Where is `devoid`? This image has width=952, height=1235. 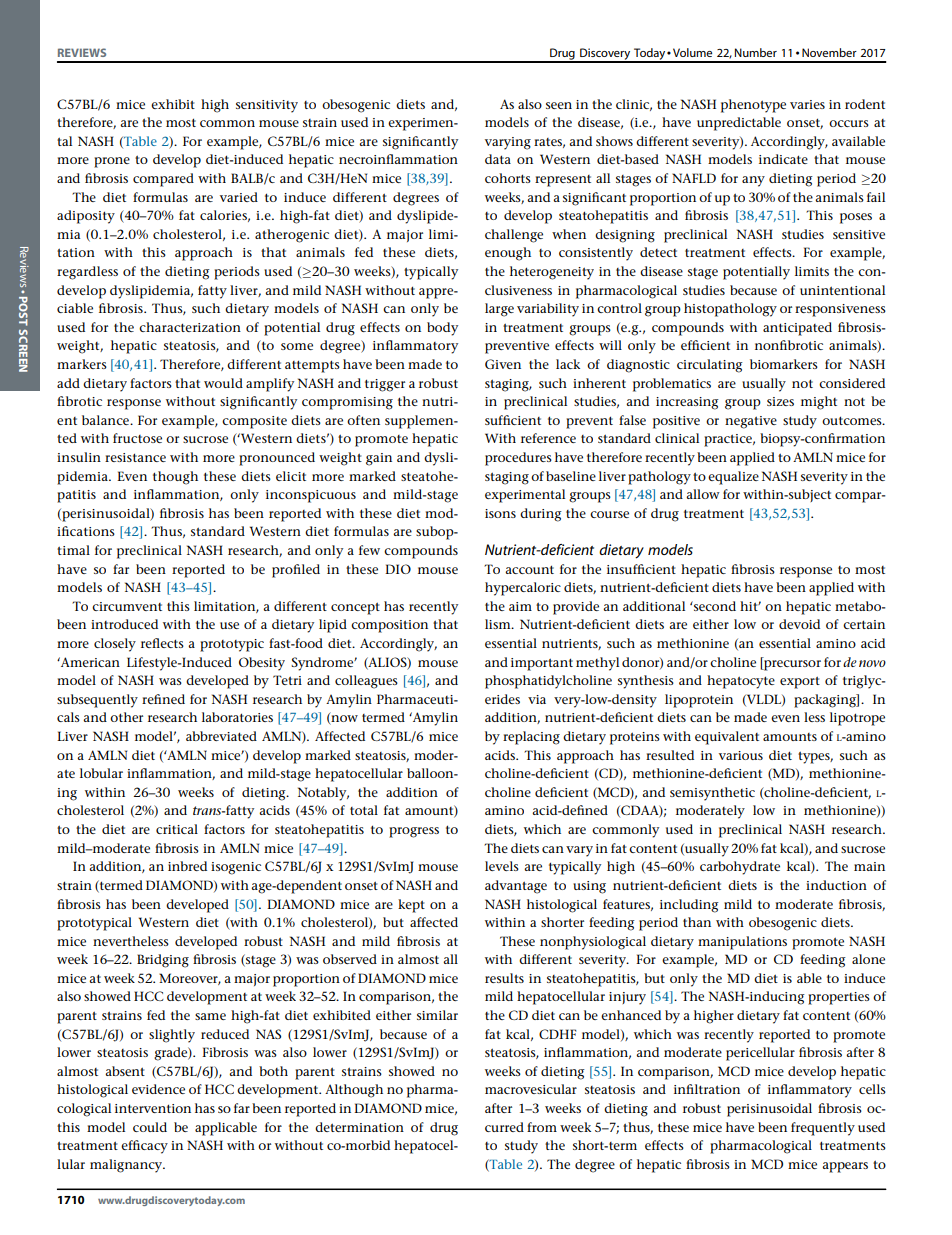
devoid is located at coordinates (799, 624).
